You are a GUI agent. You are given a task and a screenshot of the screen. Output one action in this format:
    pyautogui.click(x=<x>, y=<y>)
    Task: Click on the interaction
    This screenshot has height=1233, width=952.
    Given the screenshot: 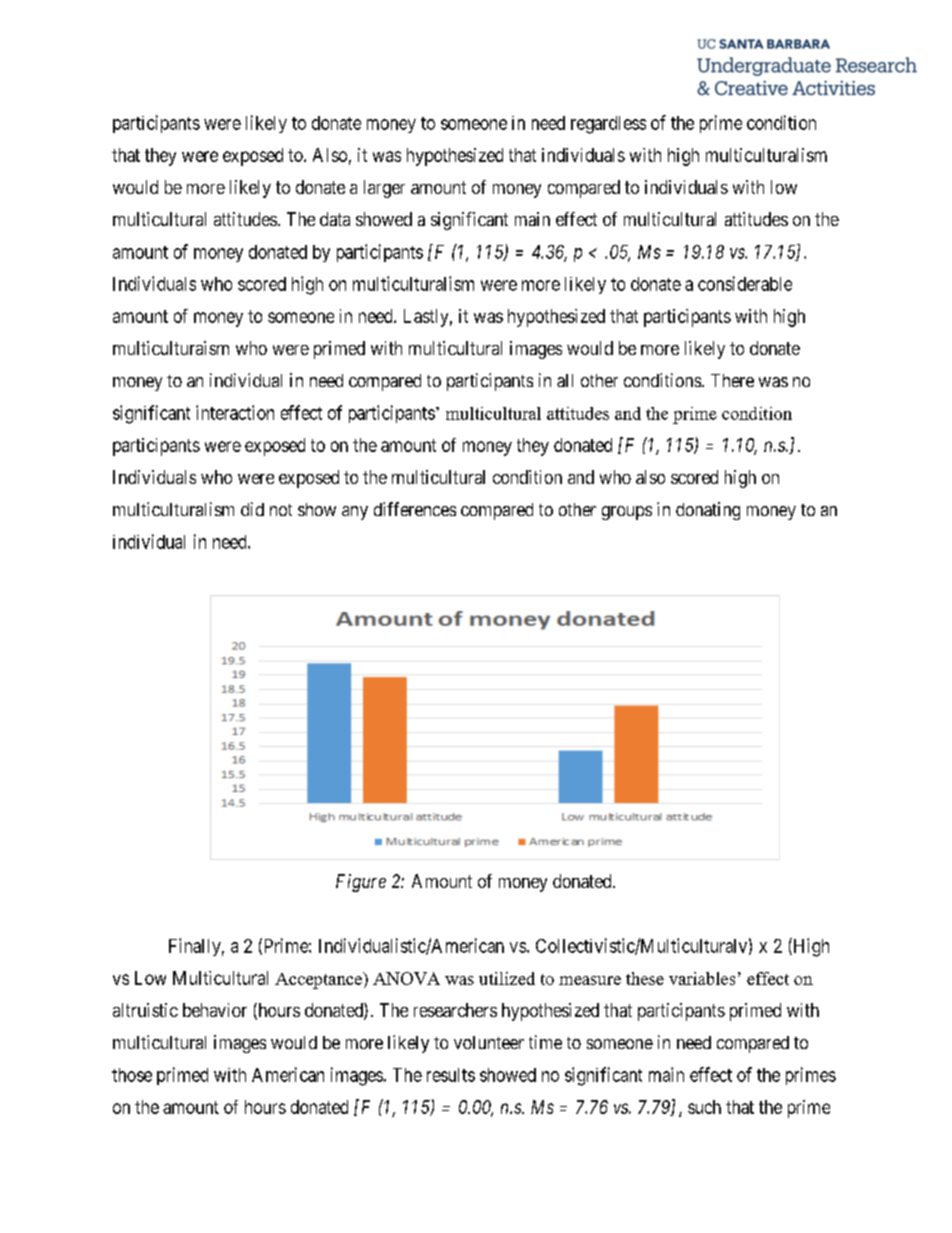 What is the action you would take?
    pyautogui.click(x=235, y=412)
